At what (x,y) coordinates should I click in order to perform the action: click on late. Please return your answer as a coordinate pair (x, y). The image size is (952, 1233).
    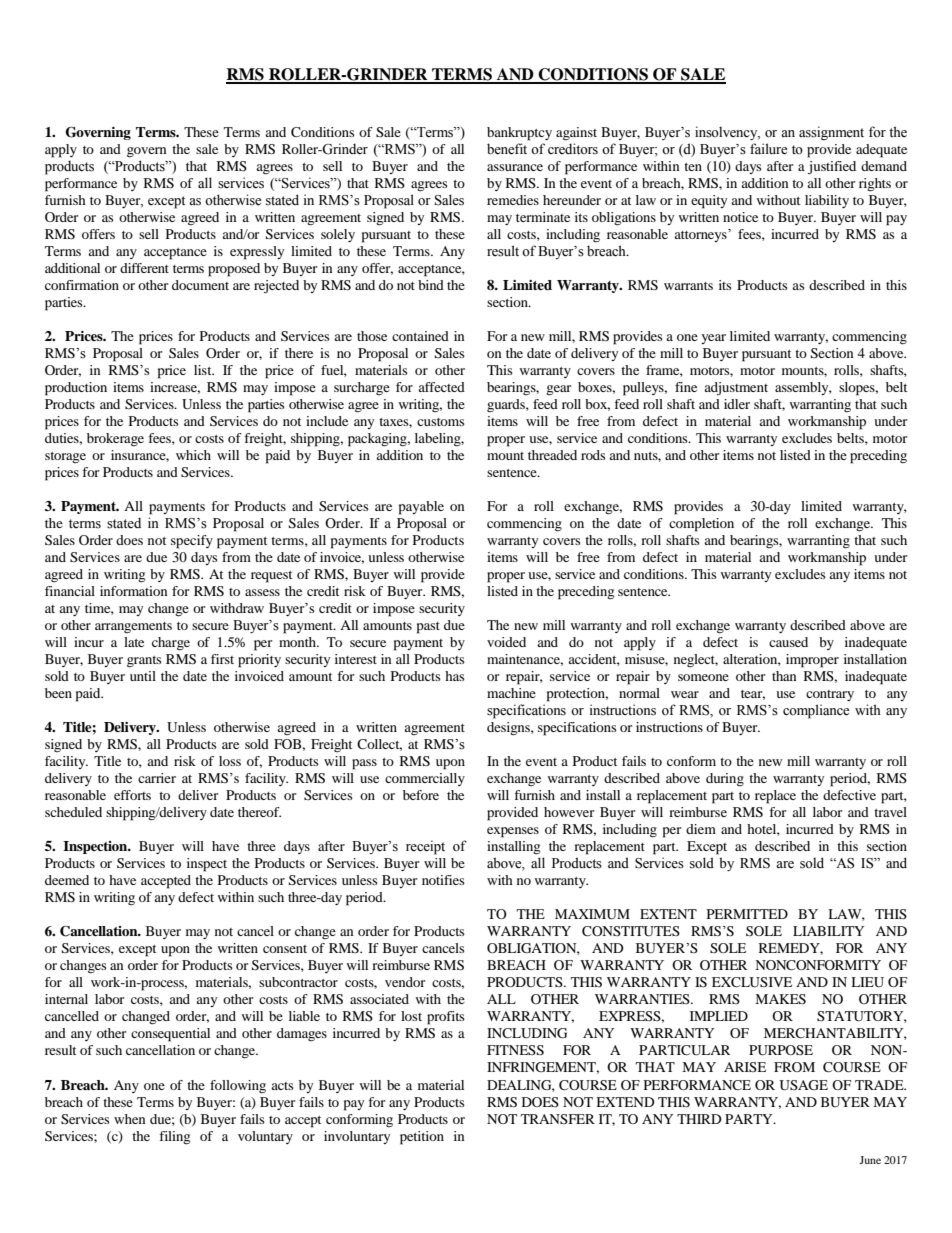
    Looking at the image, I should click on (134, 642).
